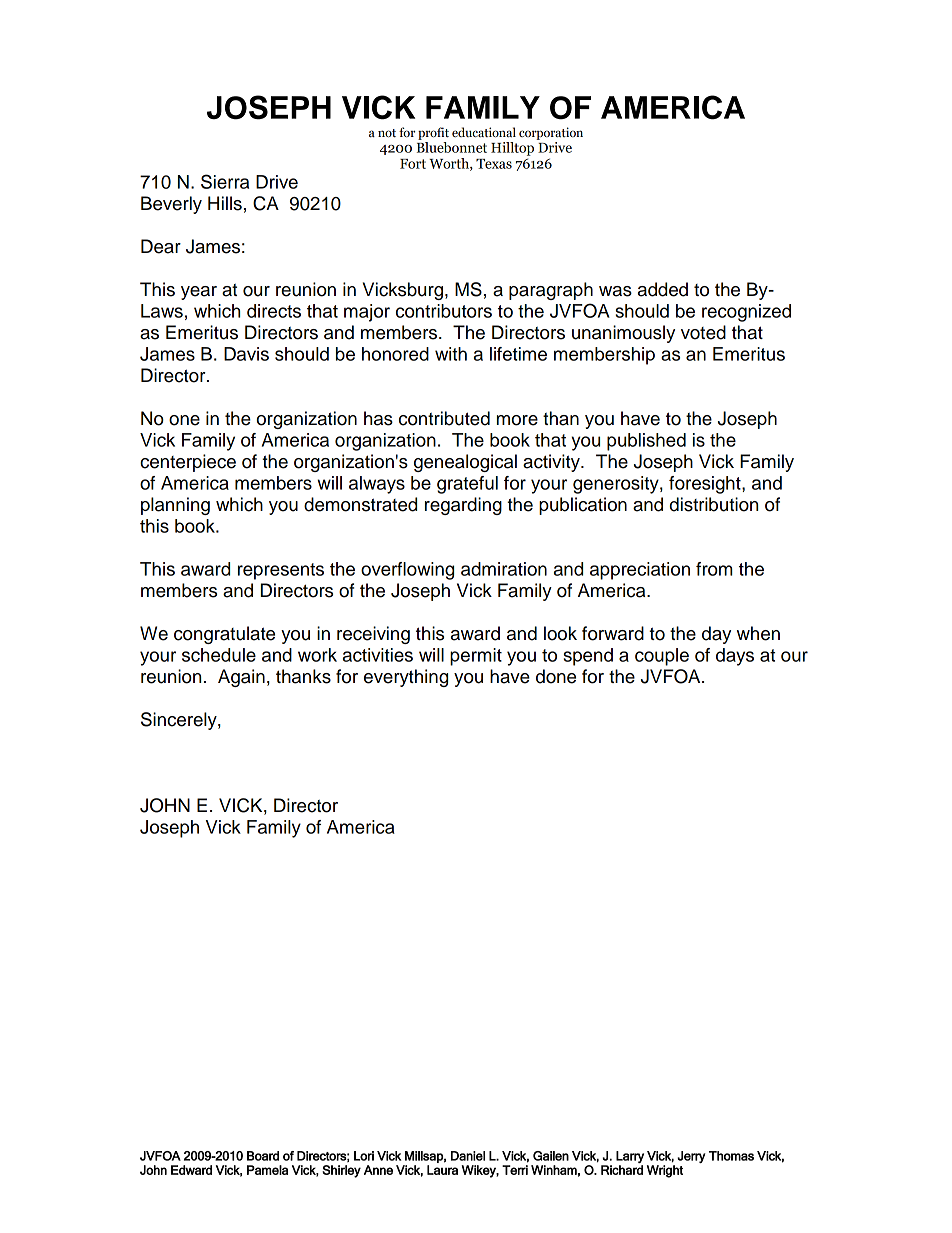  Describe the element at coordinates (468, 1156) in the screenshot. I see `Daniel` at that location.
